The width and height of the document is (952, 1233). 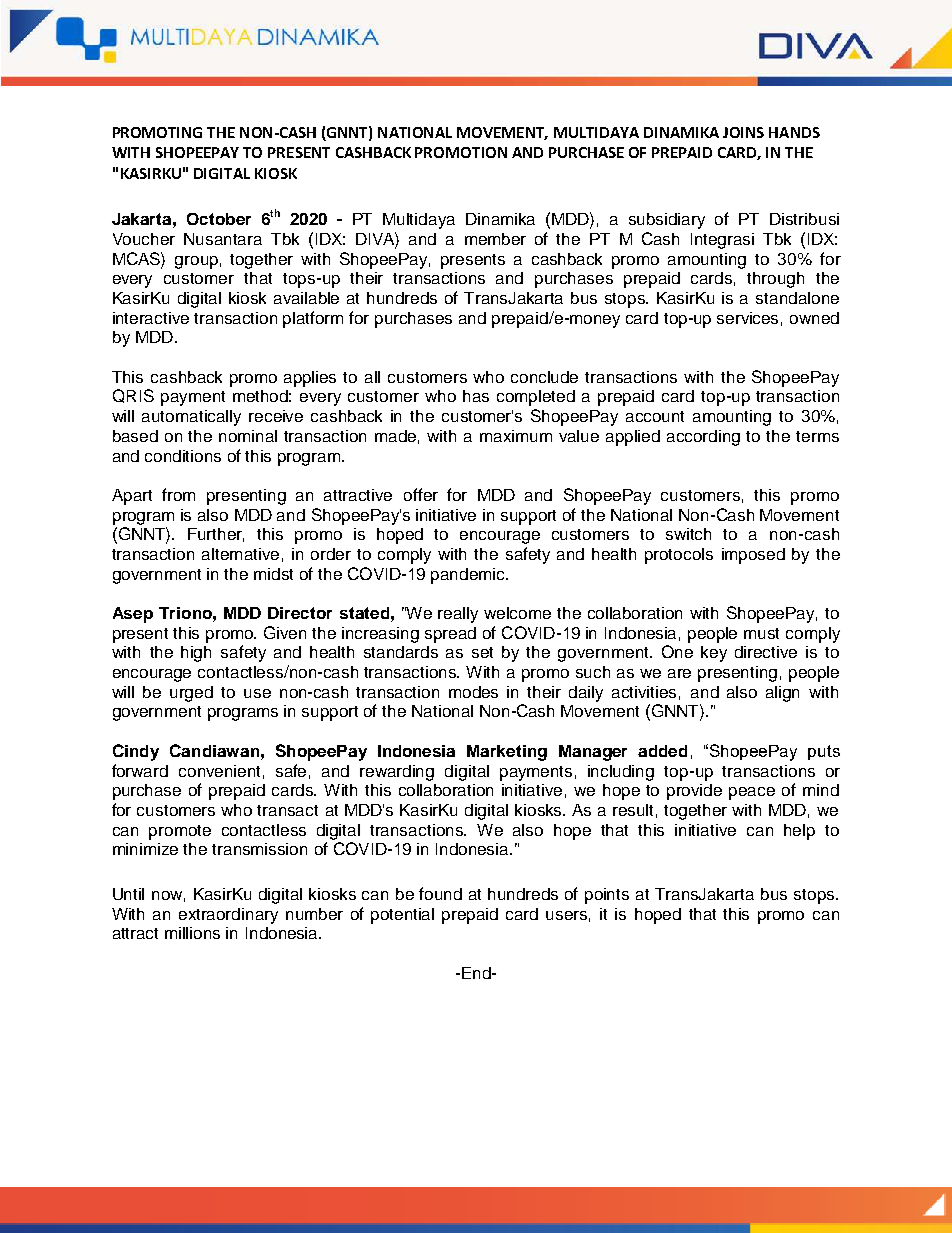 What do you see at coordinates (703, 438) in the document?
I see `according` at bounding box center [703, 438].
